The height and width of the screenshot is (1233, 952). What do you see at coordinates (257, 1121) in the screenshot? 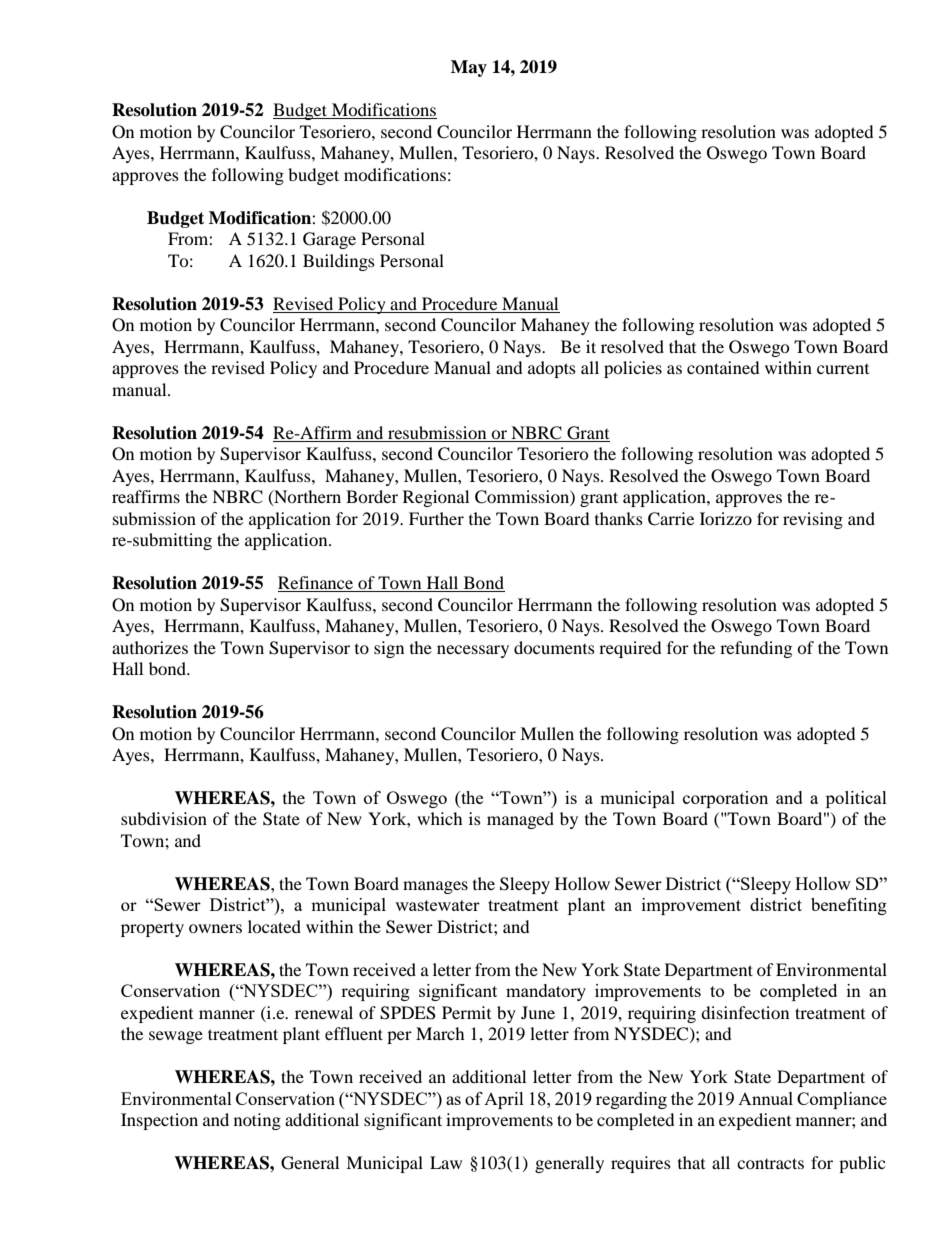
I see `noting` at bounding box center [257, 1121].
